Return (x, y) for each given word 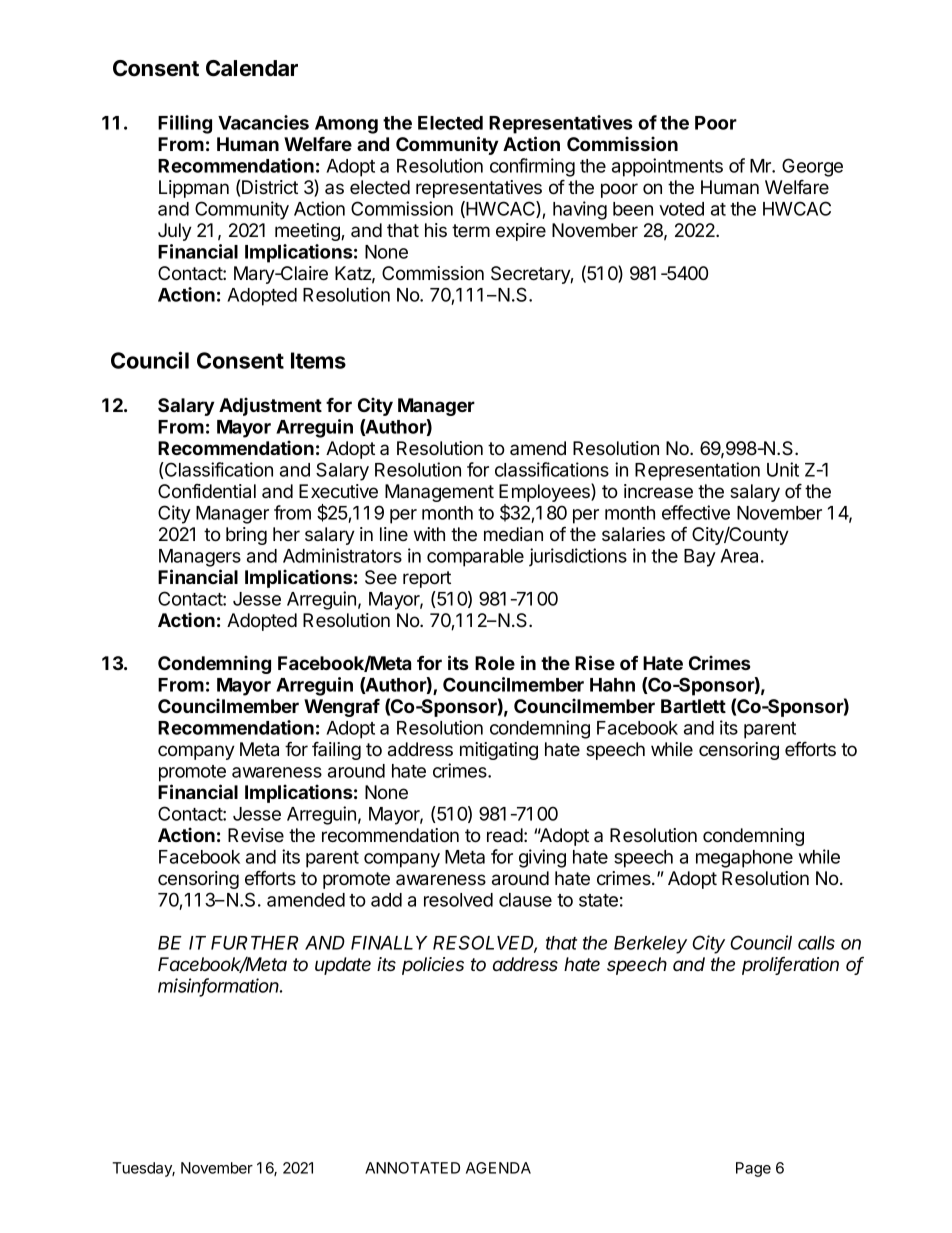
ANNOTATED (412, 1168)
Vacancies (263, 122)
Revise (256, 835)
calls (816, 943)
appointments (667, 167)
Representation (697, 471)
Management (439, 493)
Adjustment (270, 406)
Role (495, 663)
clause (525, 900)
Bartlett (693, 706)
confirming (532, 167)
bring (246, 536)
